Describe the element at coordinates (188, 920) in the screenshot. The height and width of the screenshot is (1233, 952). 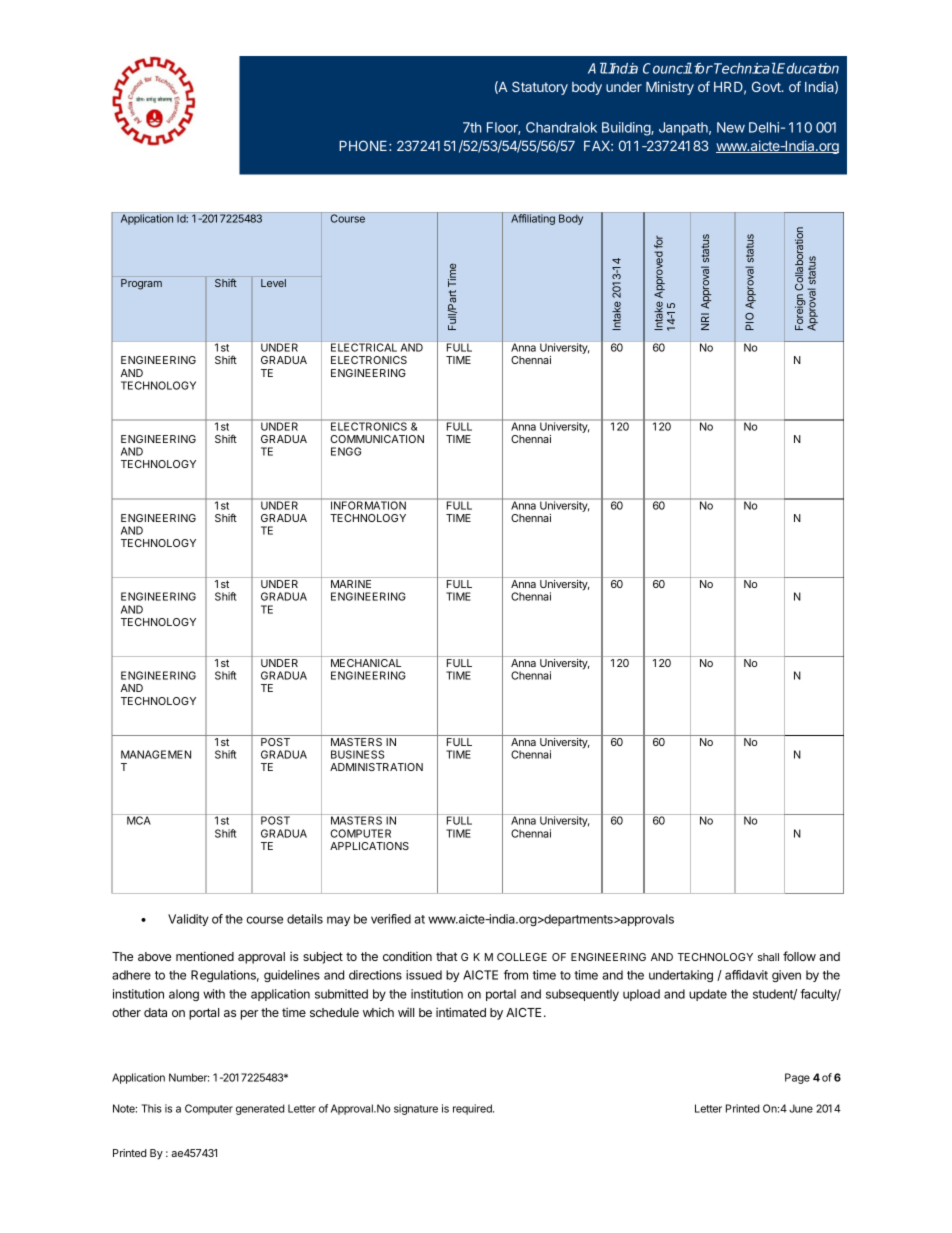
I see `Validity` at that location.
